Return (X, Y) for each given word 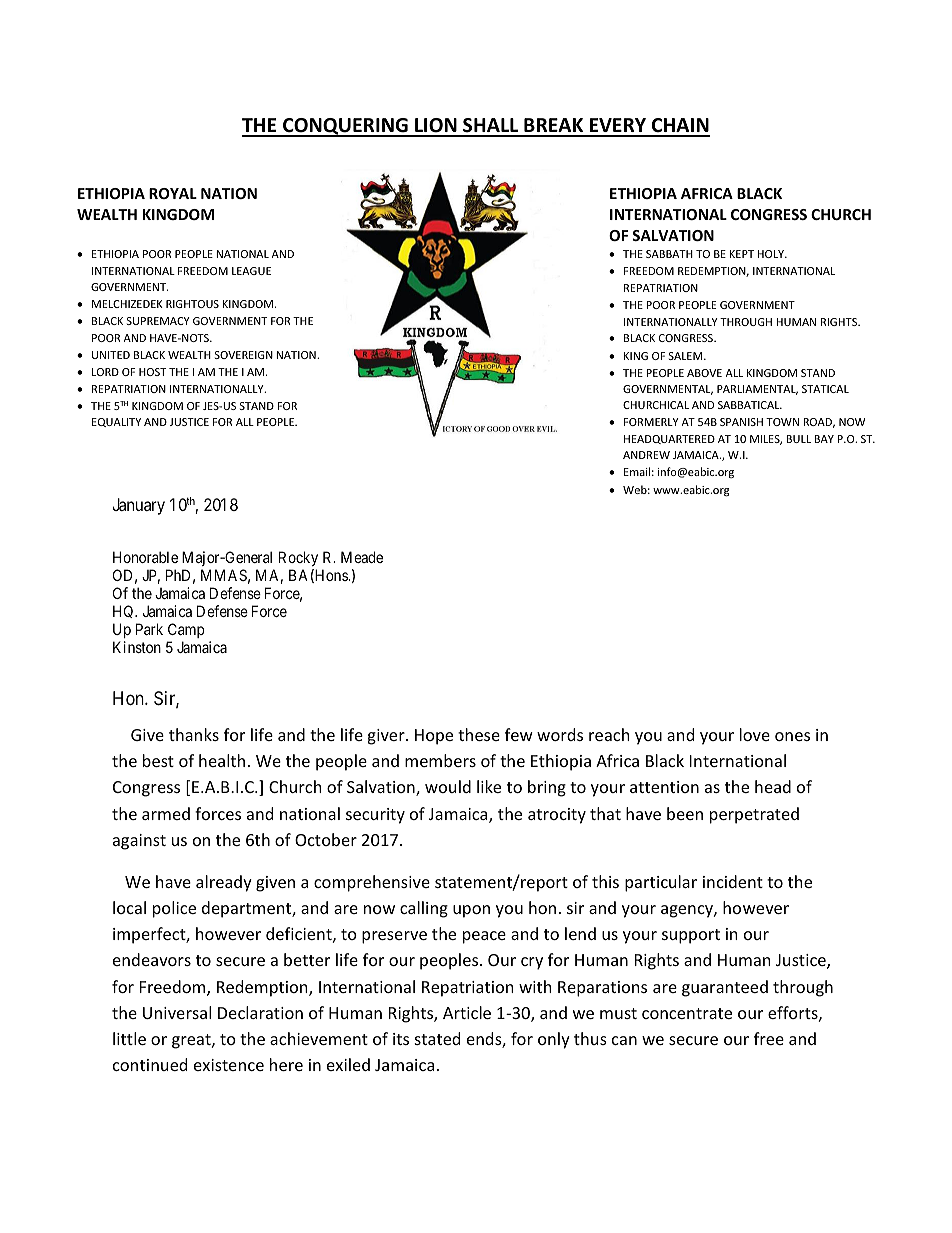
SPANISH (741, 422)
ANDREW (646, 455)
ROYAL (173, 193)
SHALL (491, 127)
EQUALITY (116, 422)
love (755, 734)
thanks (194, 734)
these (479, 734)
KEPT (741, 254)
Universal (177, 1012)
